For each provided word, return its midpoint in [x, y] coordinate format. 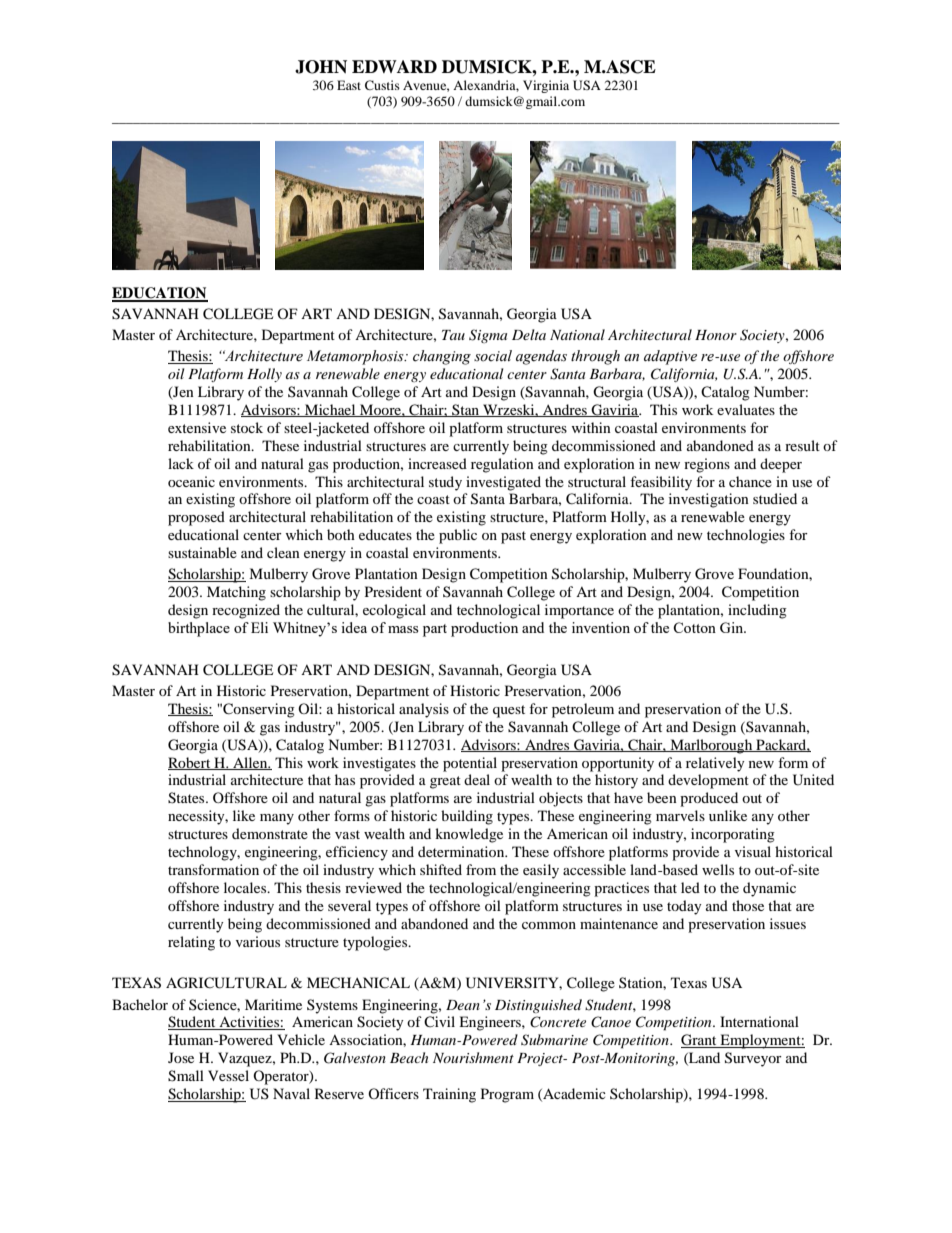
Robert [190, 763]
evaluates [746, 409]
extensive [197, 427]
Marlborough [711, 746]
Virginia [546, 86]
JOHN [321, 67]
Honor [716, 335]
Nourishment [473, 1057]
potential [470, 764]
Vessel [228, 1075]
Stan [466, 410]
